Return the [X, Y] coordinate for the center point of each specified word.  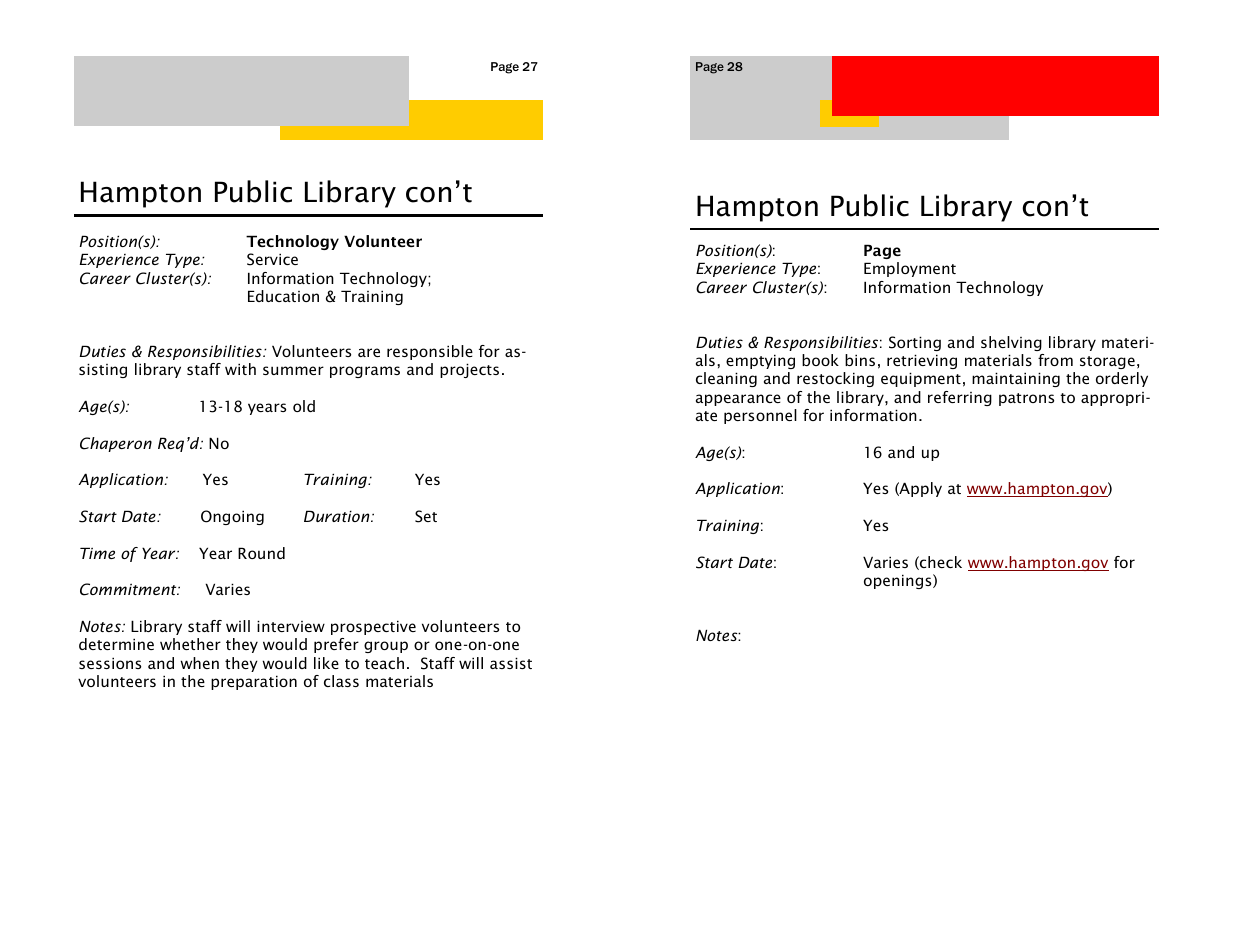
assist [511, 663]
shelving [1011, 343]
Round [261, 553]
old [304, 406]
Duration [338, 516]
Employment [910, 269]
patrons [1026, 399]
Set [426, 516]
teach [384, 663]
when [199, 663]
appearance [738, 400]
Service [272, 259]
